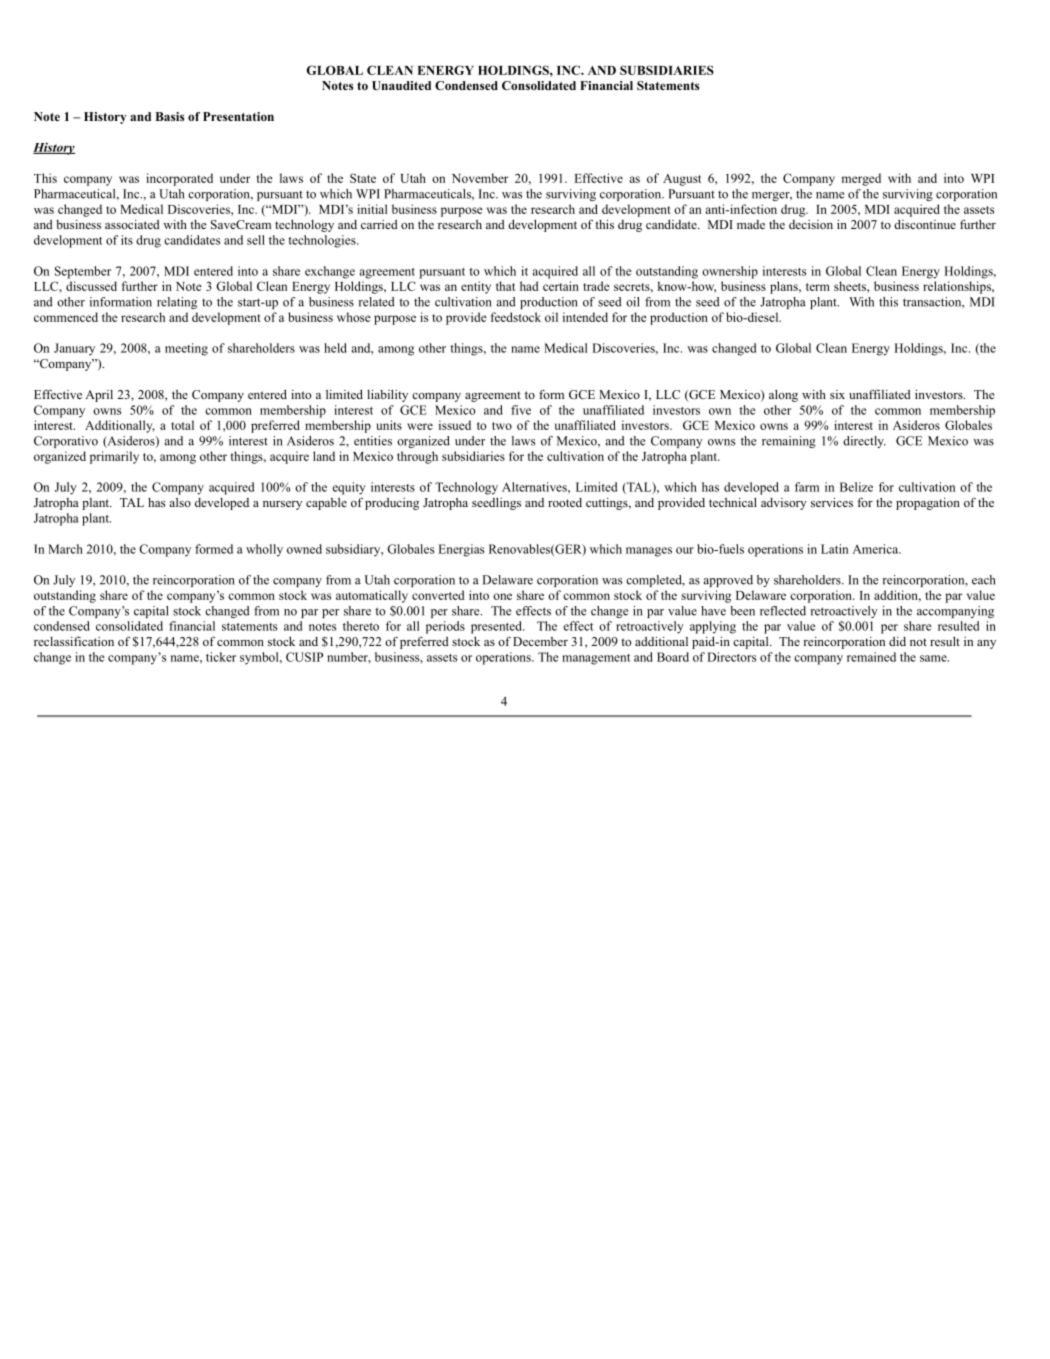 This page has height=1359, width=1050. What do you see at coordinates (221, 657) in the page?
I see `ticker` at bounding box center [221, 657].
